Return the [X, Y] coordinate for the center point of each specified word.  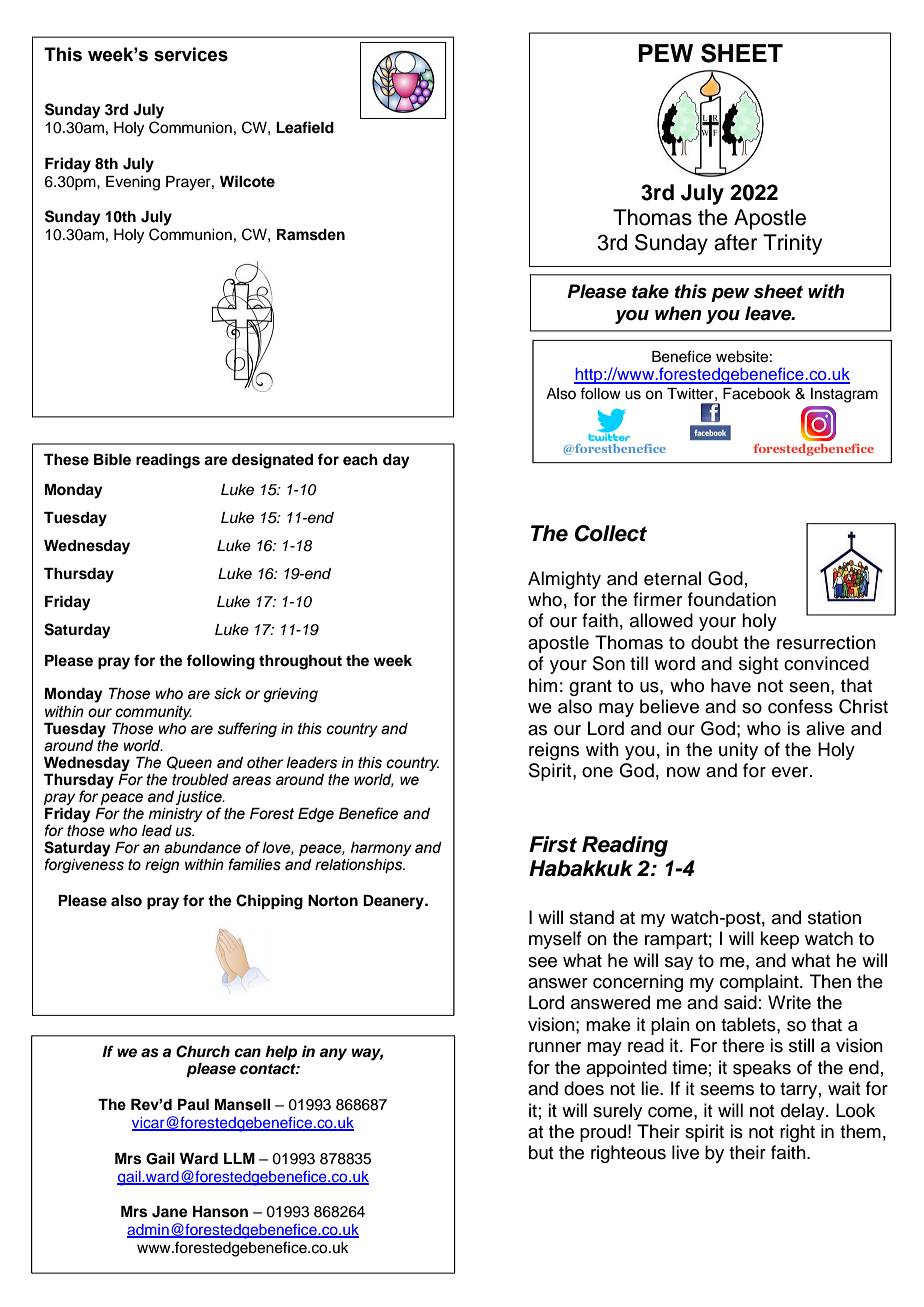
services [191, 54]
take [650, 291]
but [541, 1152]
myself [555, 940]
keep [779, 940]
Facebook [757, 394]
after [735, 242]
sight [758, 665]
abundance [202, 848]
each [360, 460]
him [543, 685]
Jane [170, 1212]
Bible [112, 459]
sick [227, 694]
